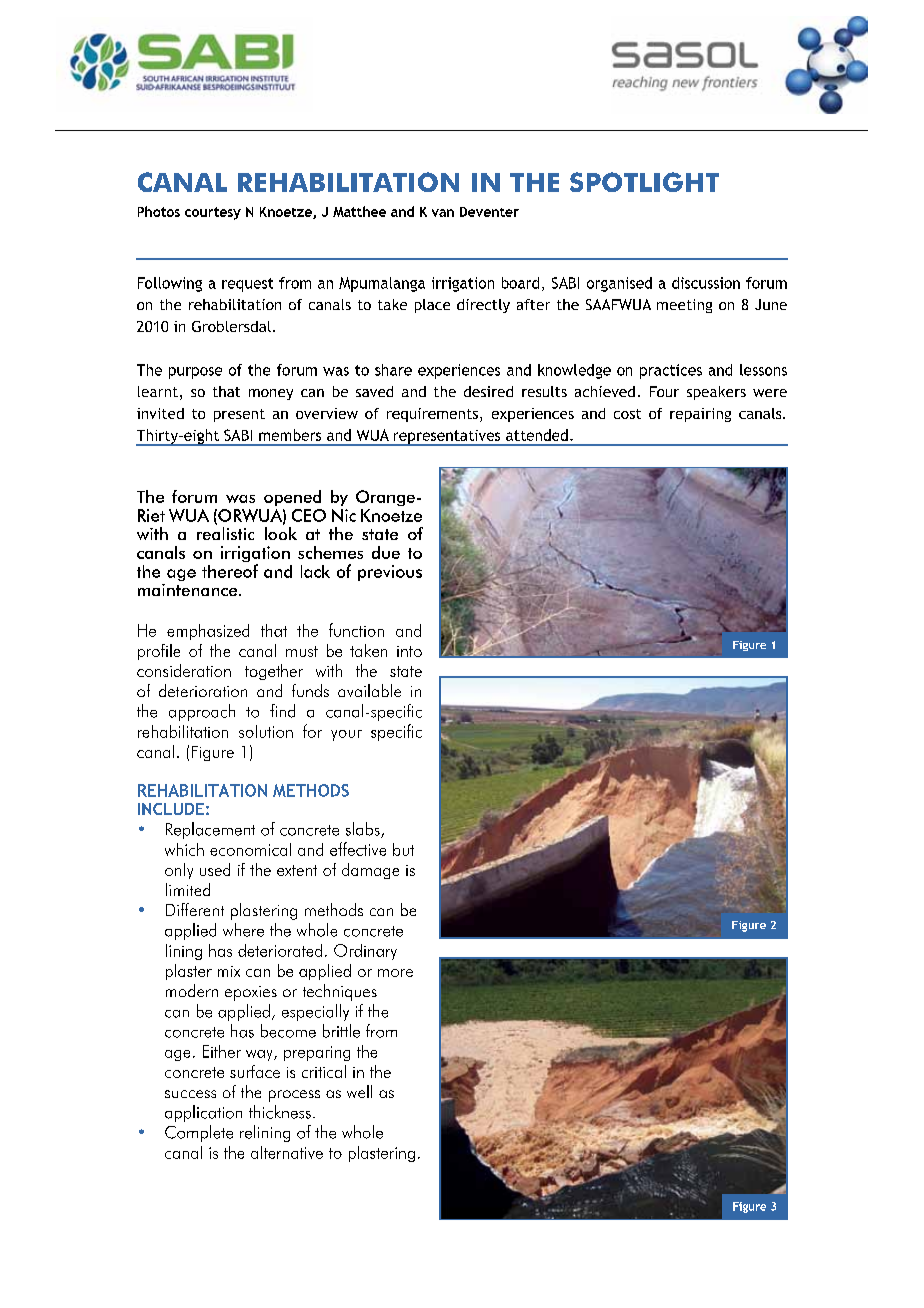  What do you see at coordinates (443, 213) in the document?
I see `van` at bounding box center [443, 213].
